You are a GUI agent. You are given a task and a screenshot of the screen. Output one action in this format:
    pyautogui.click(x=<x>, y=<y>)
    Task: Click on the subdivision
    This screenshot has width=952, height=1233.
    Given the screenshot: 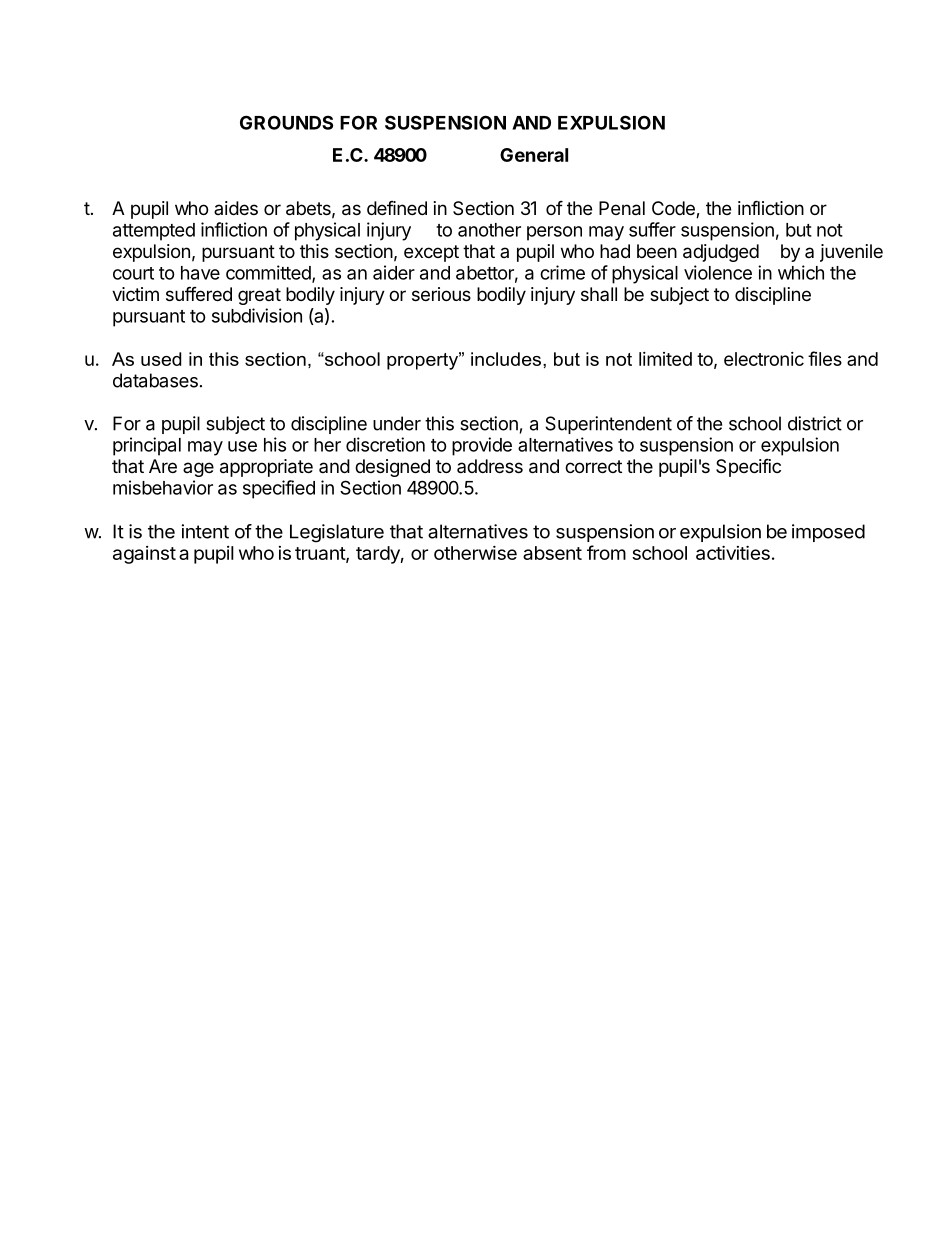 What is the action you would take?
    pyautogui.click(x=257, y=315)
